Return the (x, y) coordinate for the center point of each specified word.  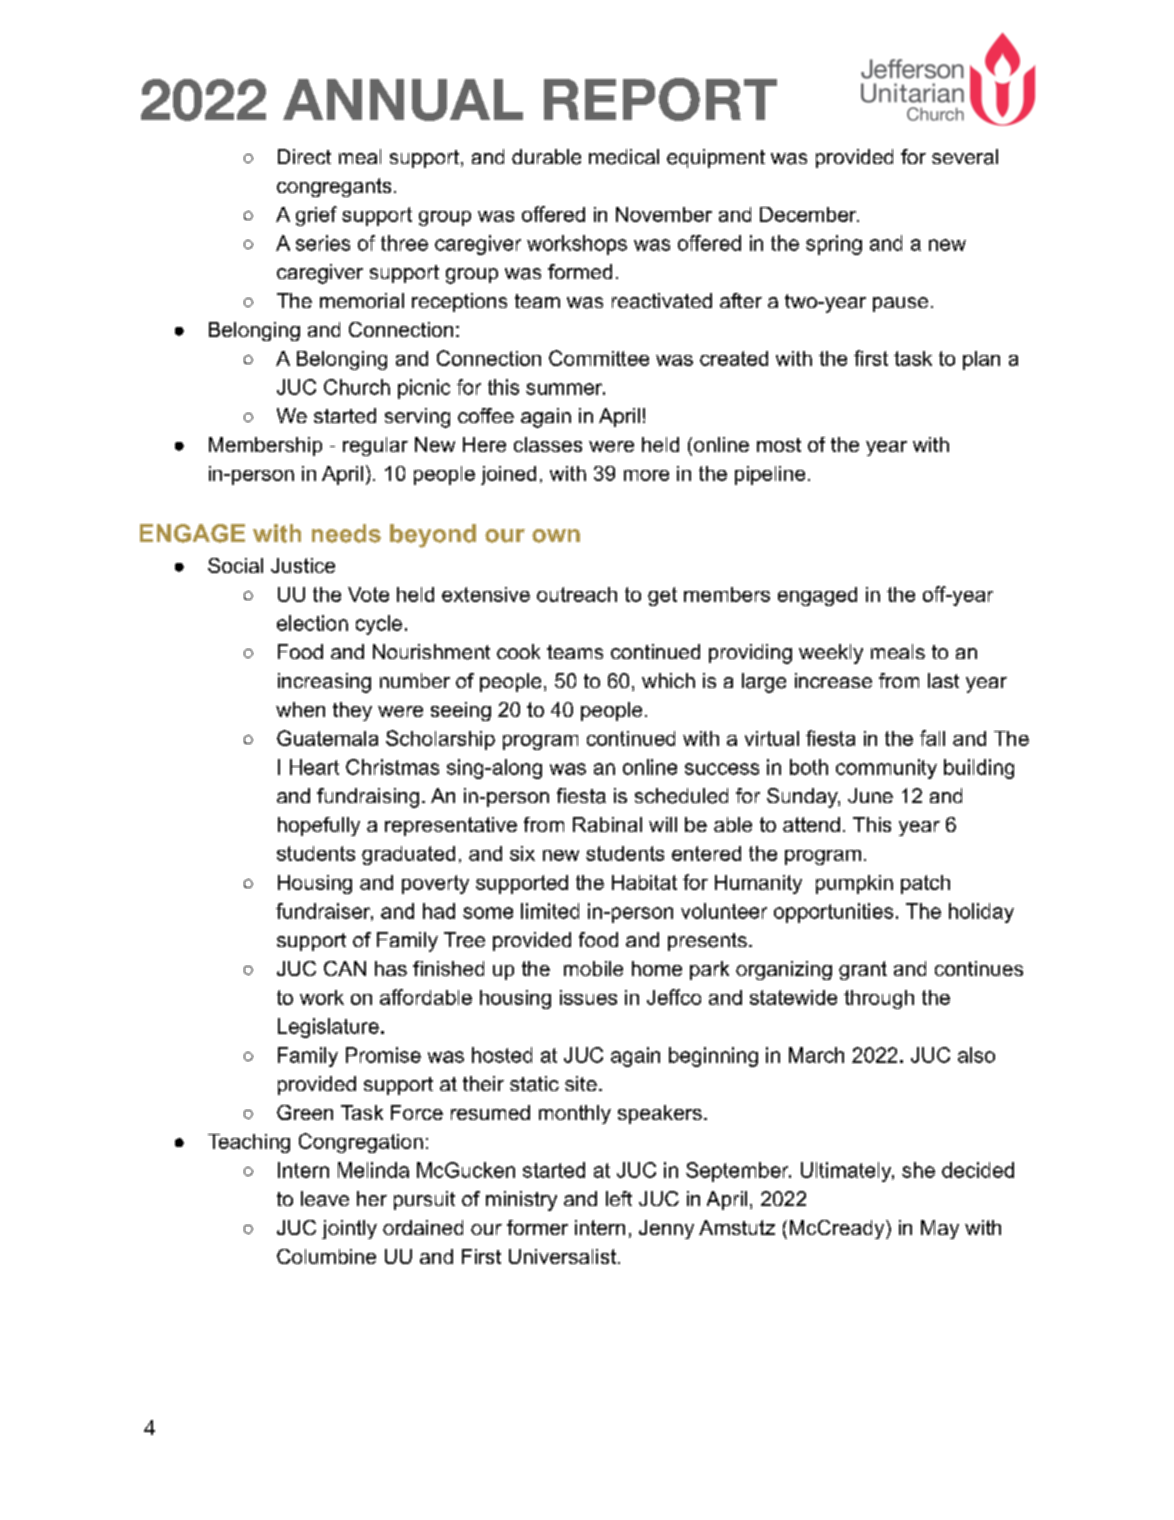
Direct (304, 156)
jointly (349, 1229)
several (965, 157)
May (940, 1229)
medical (624, 157)
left (619, 1198)
